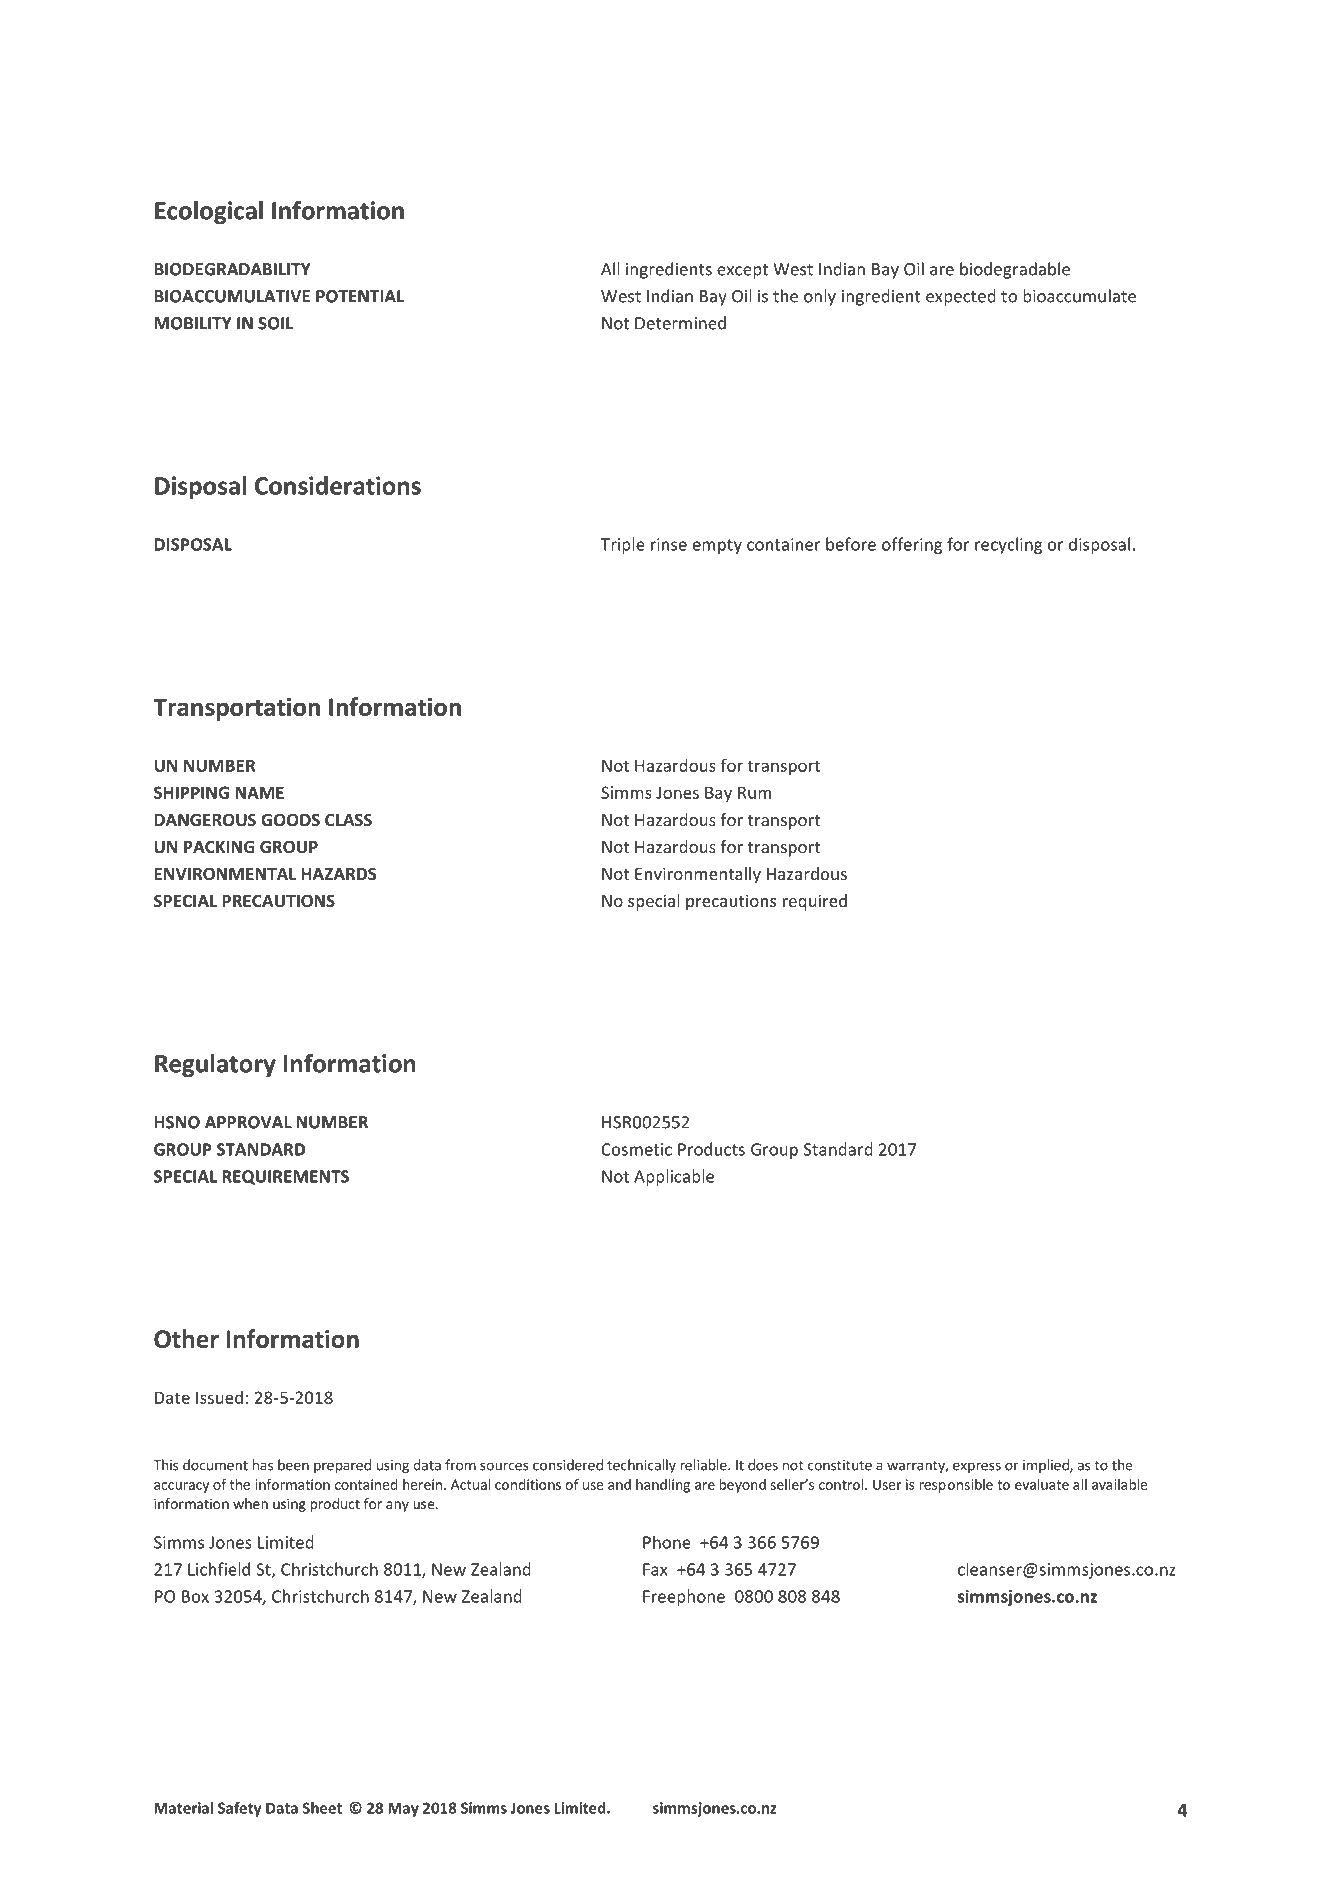 This screenshot has height=1898, width=1341. What do you see at coordinates (956, 1486) in the screenshot?
I see `responsible` at bounding box center [956, 1486].
